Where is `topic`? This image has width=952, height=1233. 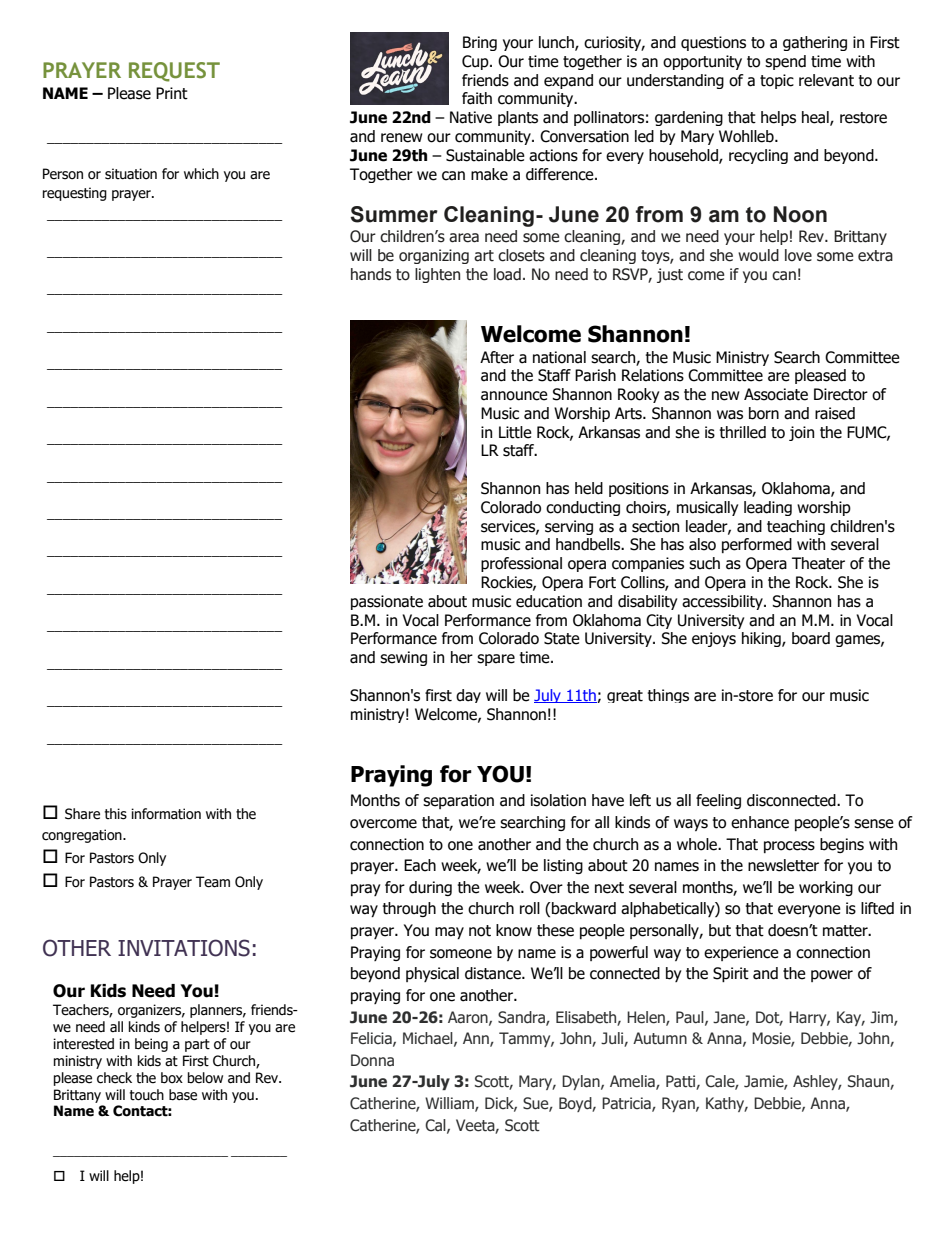 topic is located at coordinates (777, 81).
